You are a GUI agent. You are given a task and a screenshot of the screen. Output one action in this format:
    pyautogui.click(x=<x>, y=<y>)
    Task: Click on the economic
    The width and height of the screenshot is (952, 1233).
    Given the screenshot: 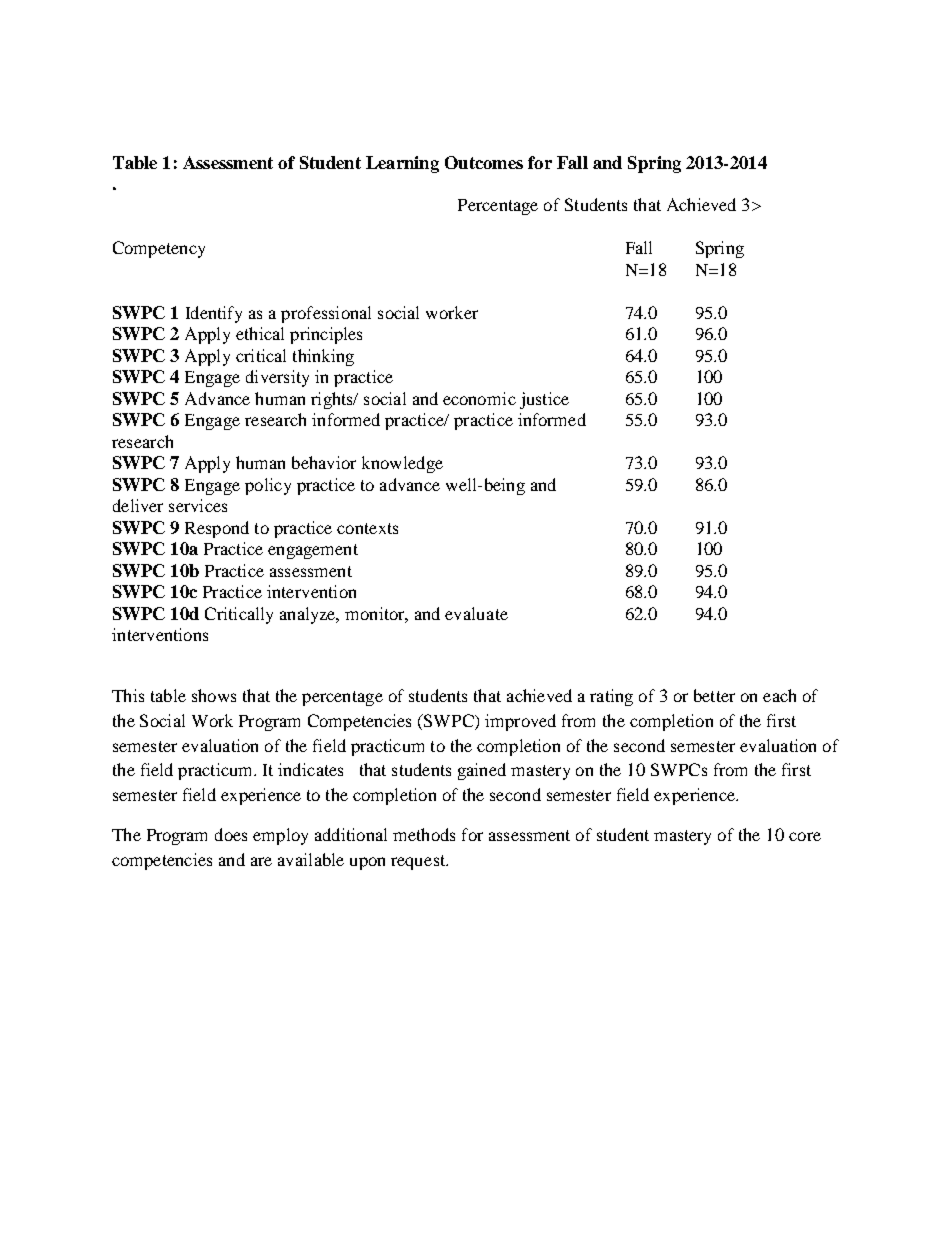 What is the action you would take?
    pyautogui.click(x=479, y=398)
